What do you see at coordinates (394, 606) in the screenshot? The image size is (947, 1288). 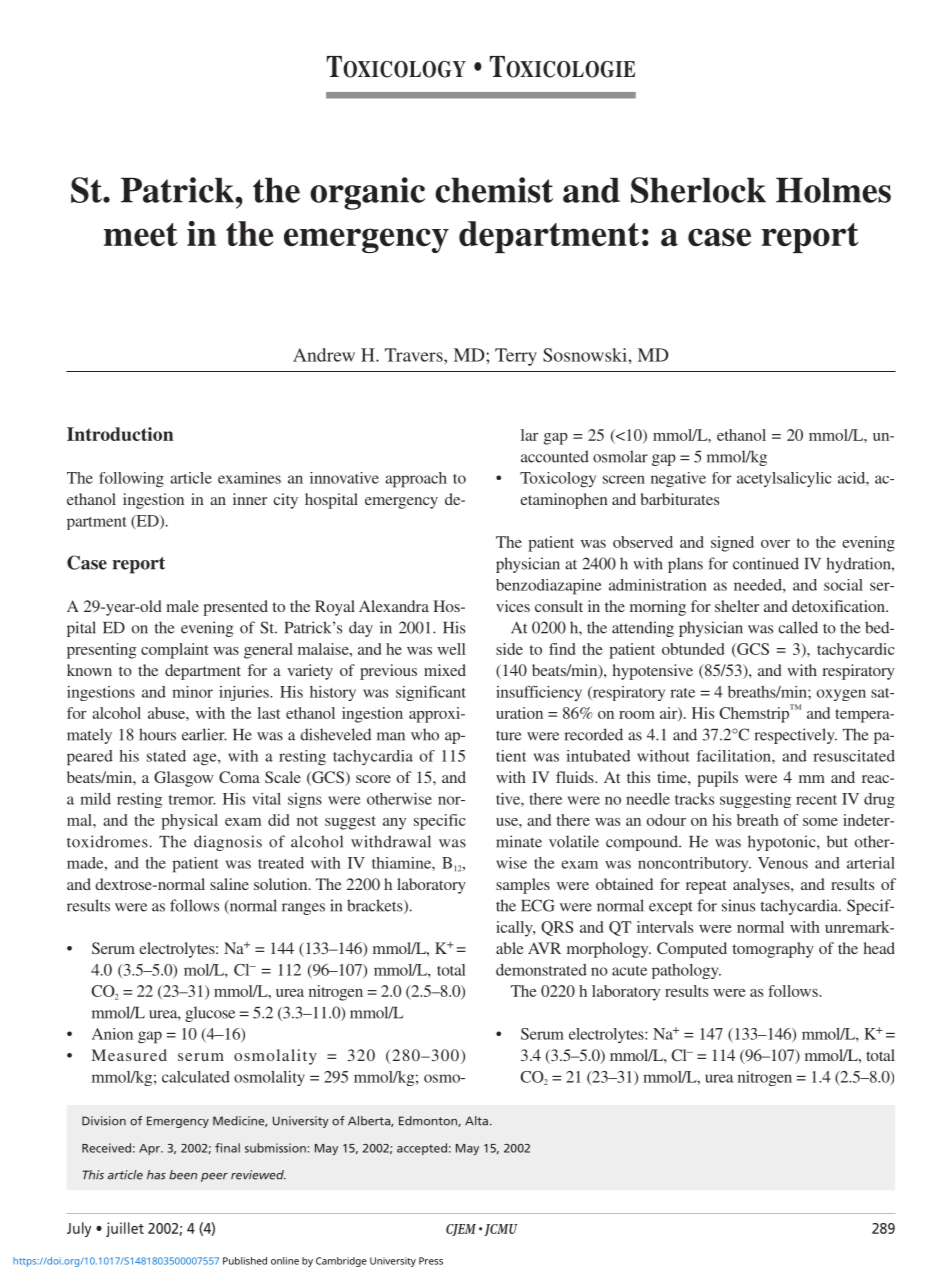 I see `Alexandra` at bounding box center [394, 606].
